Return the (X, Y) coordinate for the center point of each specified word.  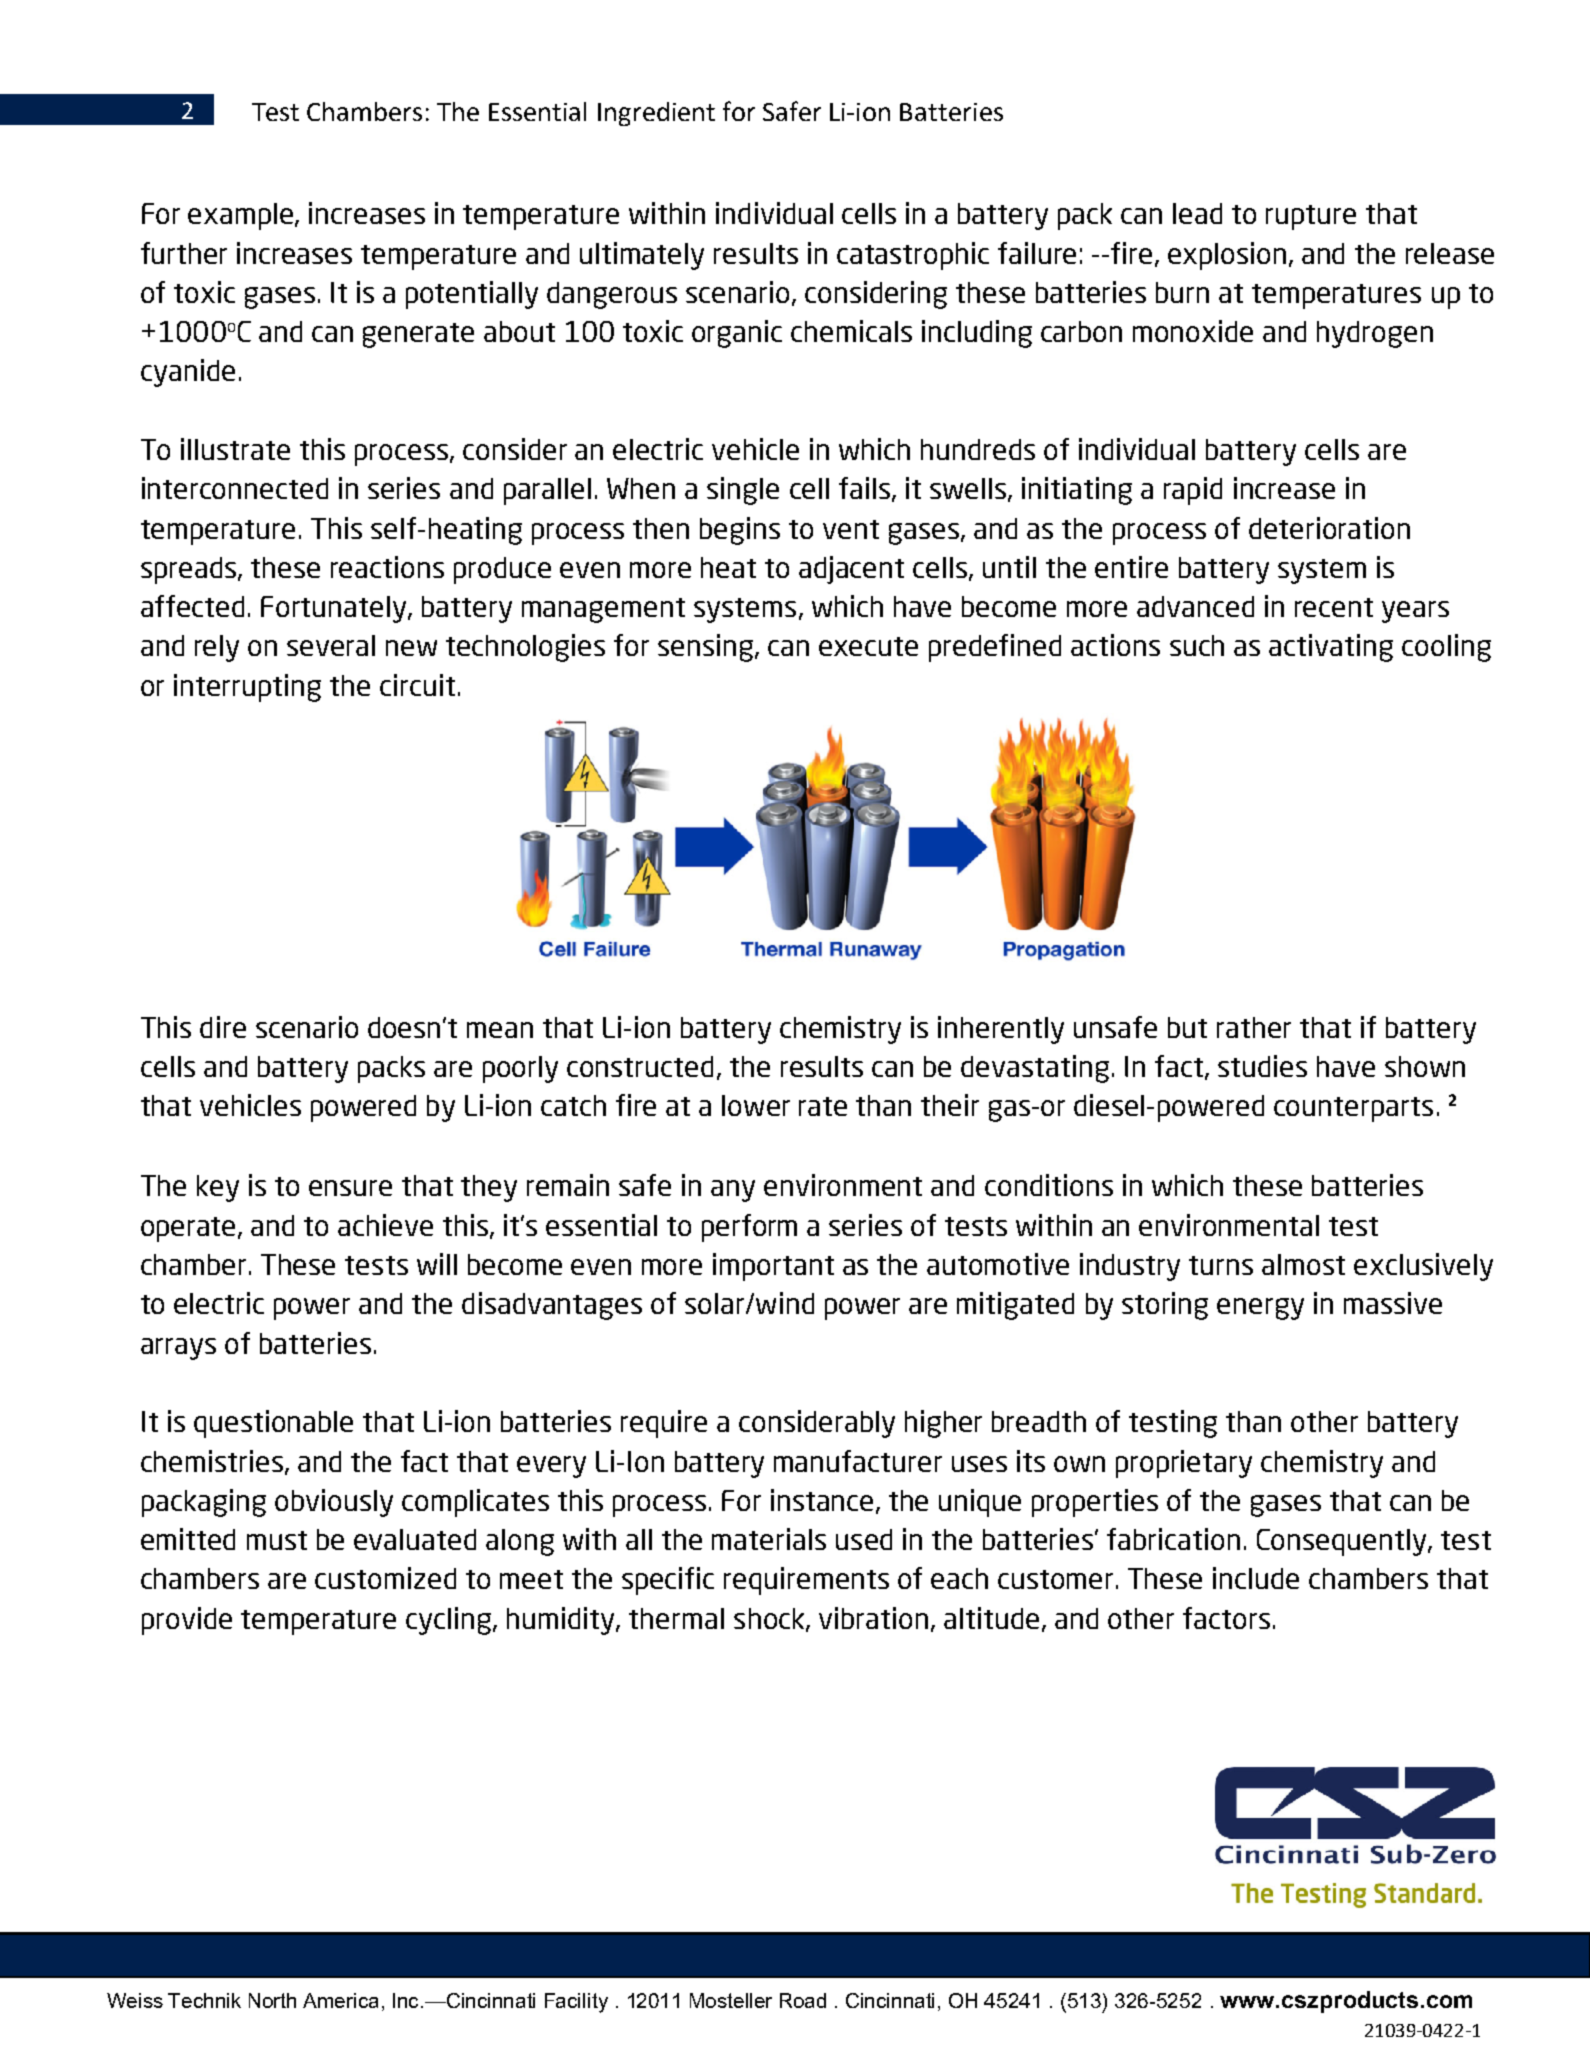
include (1256, 1578)
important (773, 1267)
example (242, 216)
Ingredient (656, 114)
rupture (1311, 217)
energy (1260, 1309)
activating (1331, 648)
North (272, 2000)
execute (868, 646)
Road (803, 2000)
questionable (273, 1424)
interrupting (247, 688)
